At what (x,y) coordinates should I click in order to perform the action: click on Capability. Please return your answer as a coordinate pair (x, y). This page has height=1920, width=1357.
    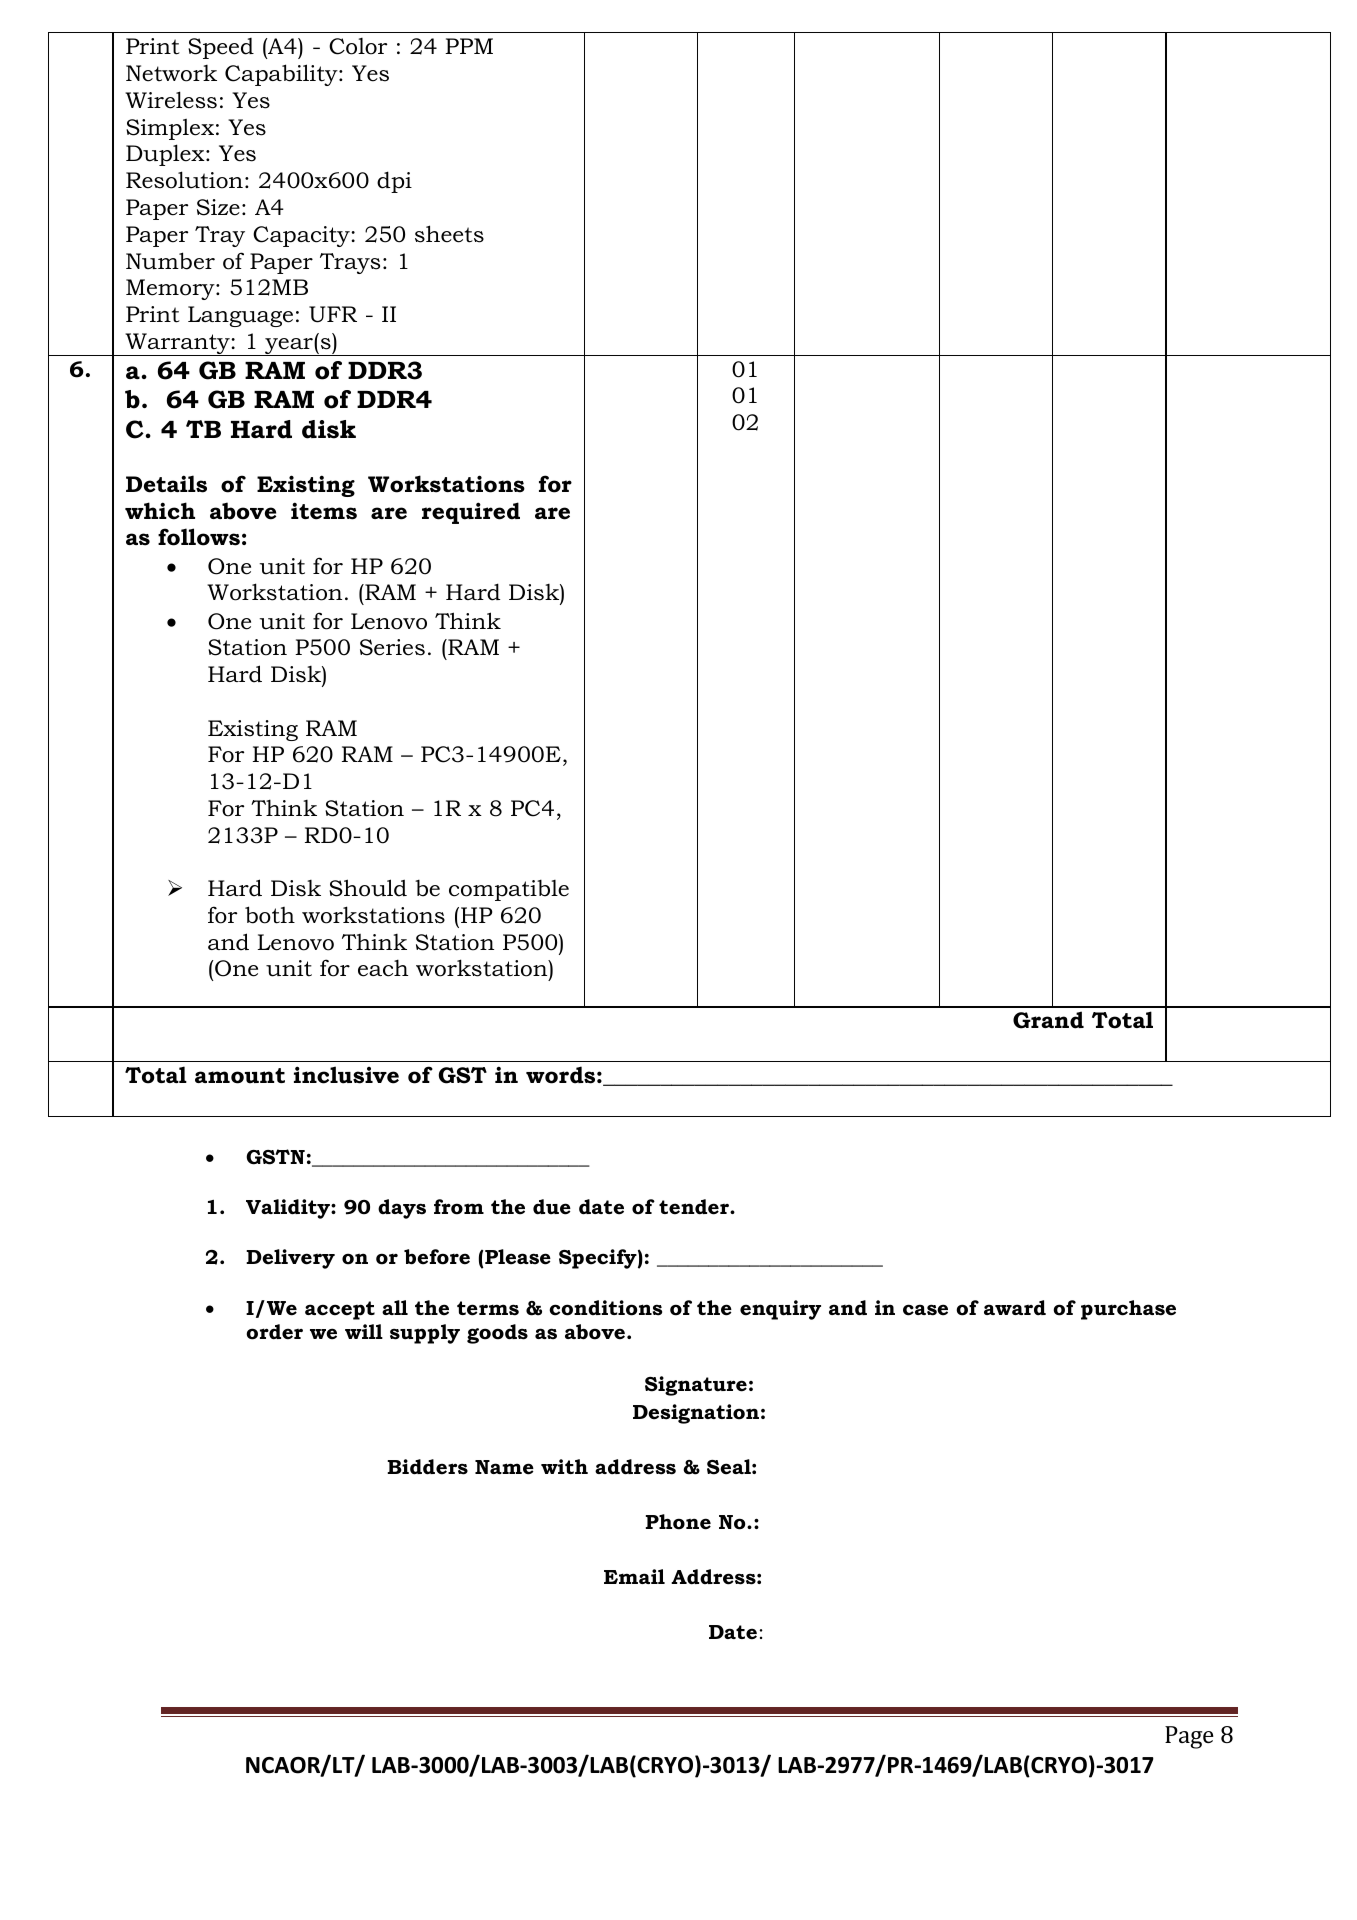
    Looking at the image, I should click on (282, 75).
